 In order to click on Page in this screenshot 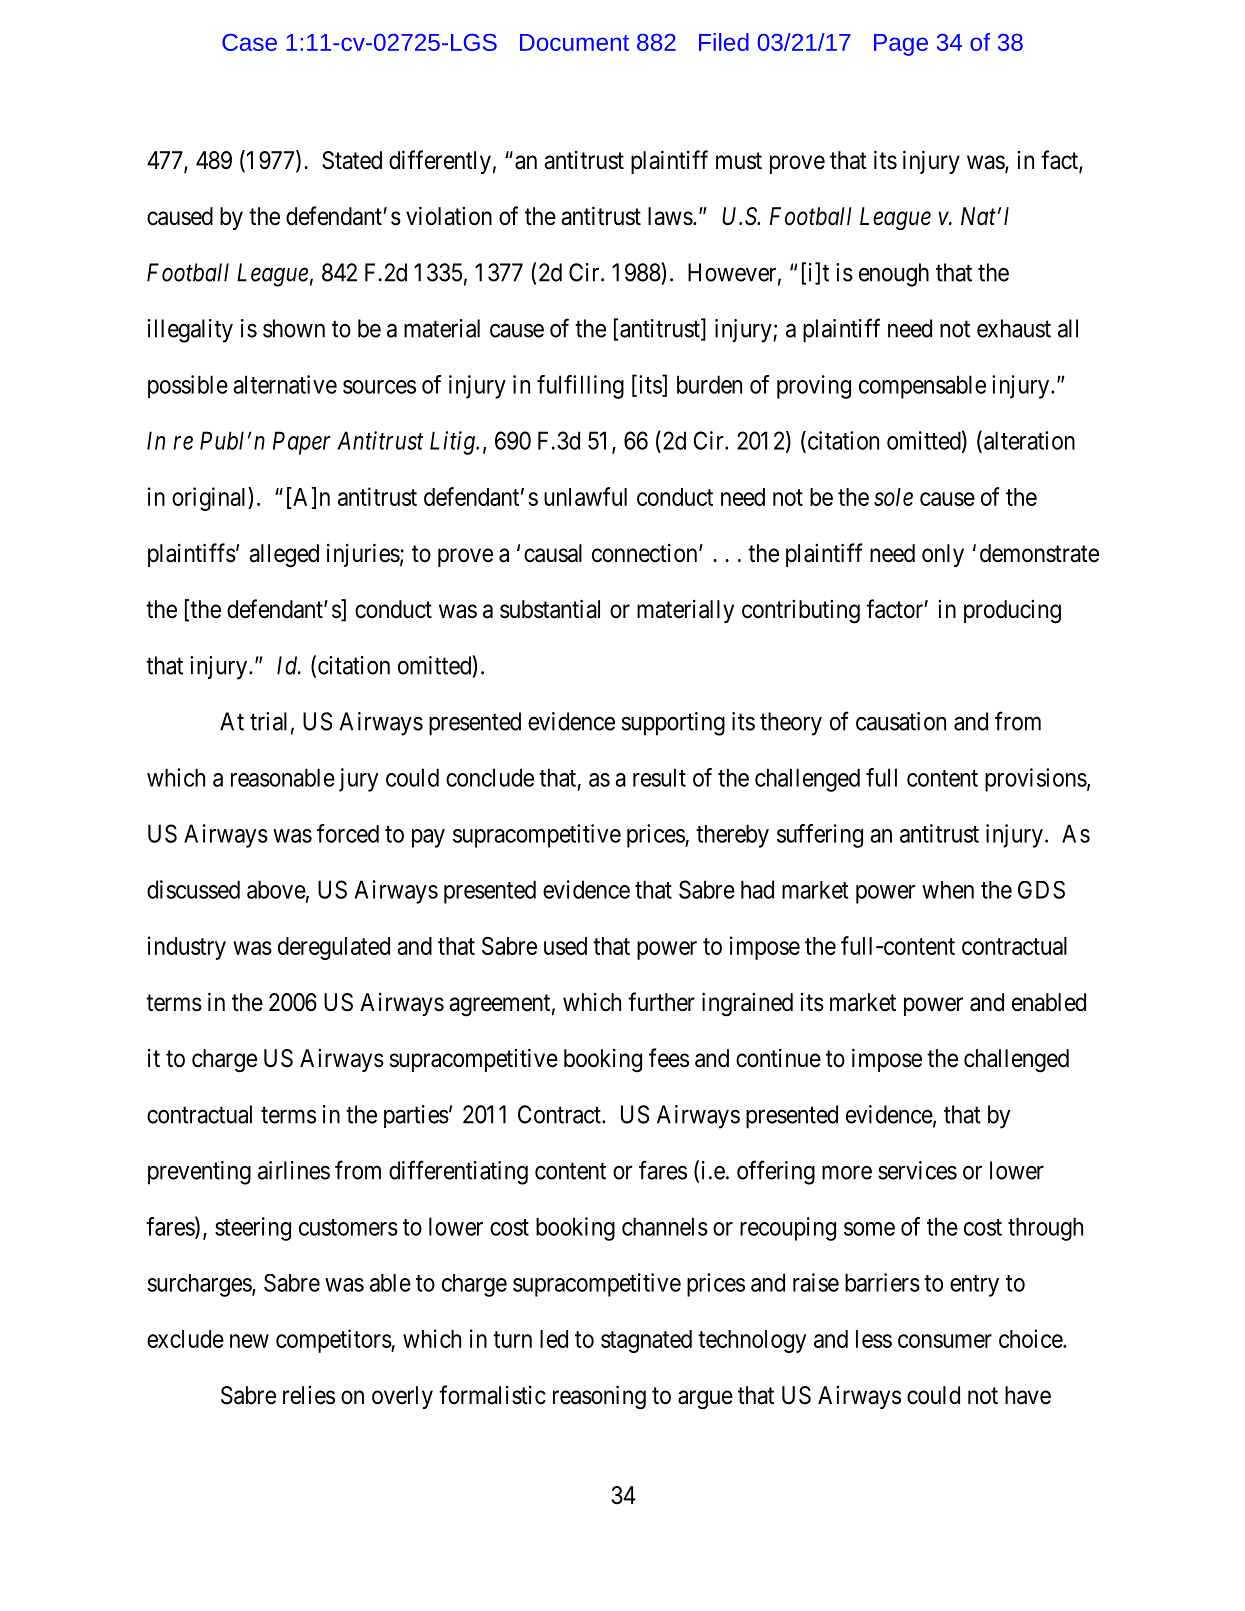, I will do `click(901, 45)`.
